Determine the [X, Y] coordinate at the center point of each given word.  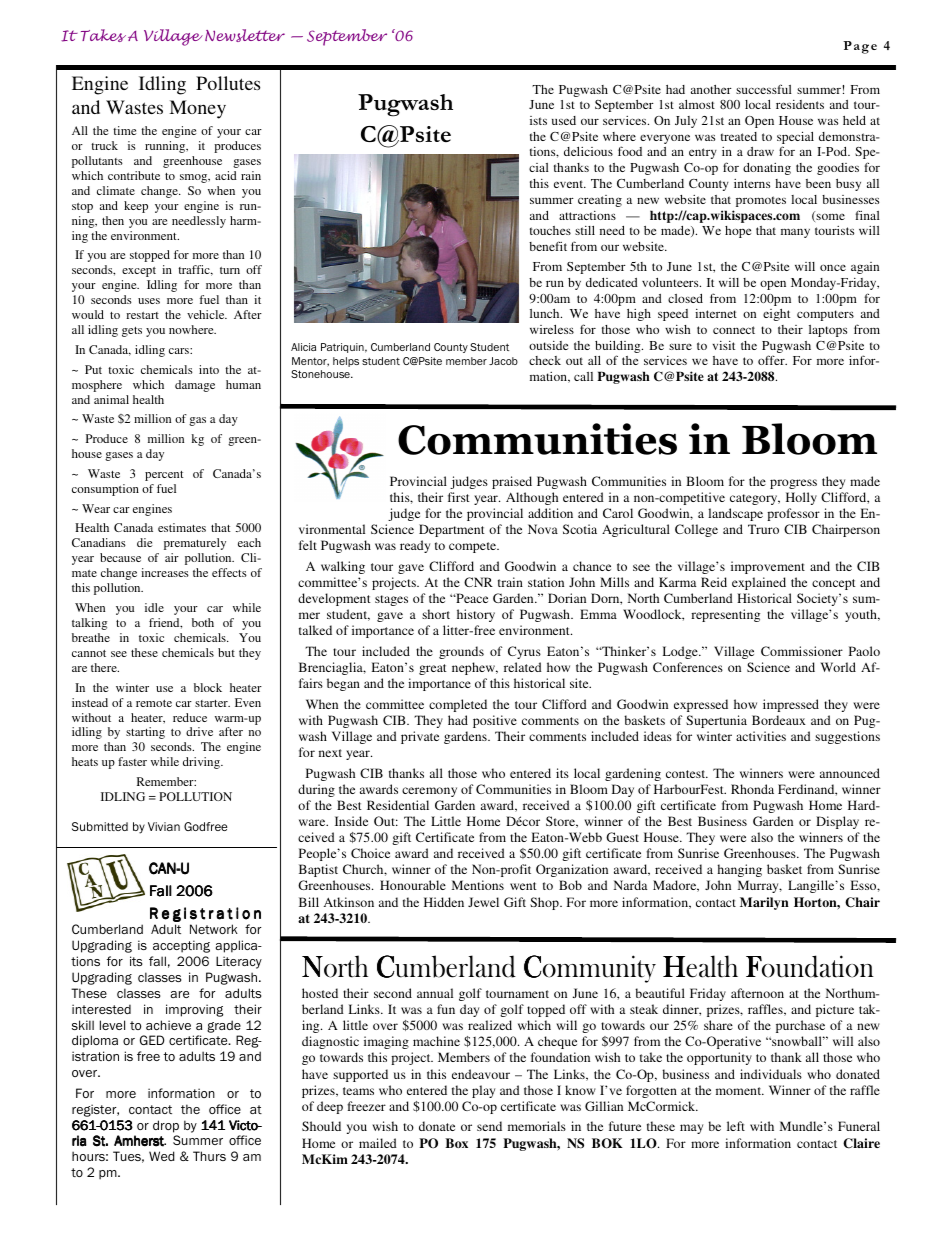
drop [166, 1126]
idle [154, 607]
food [630, 151]
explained [759, 583]
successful [764, 89]
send [489, 1126]
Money [197, 109]
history [476, 615]
